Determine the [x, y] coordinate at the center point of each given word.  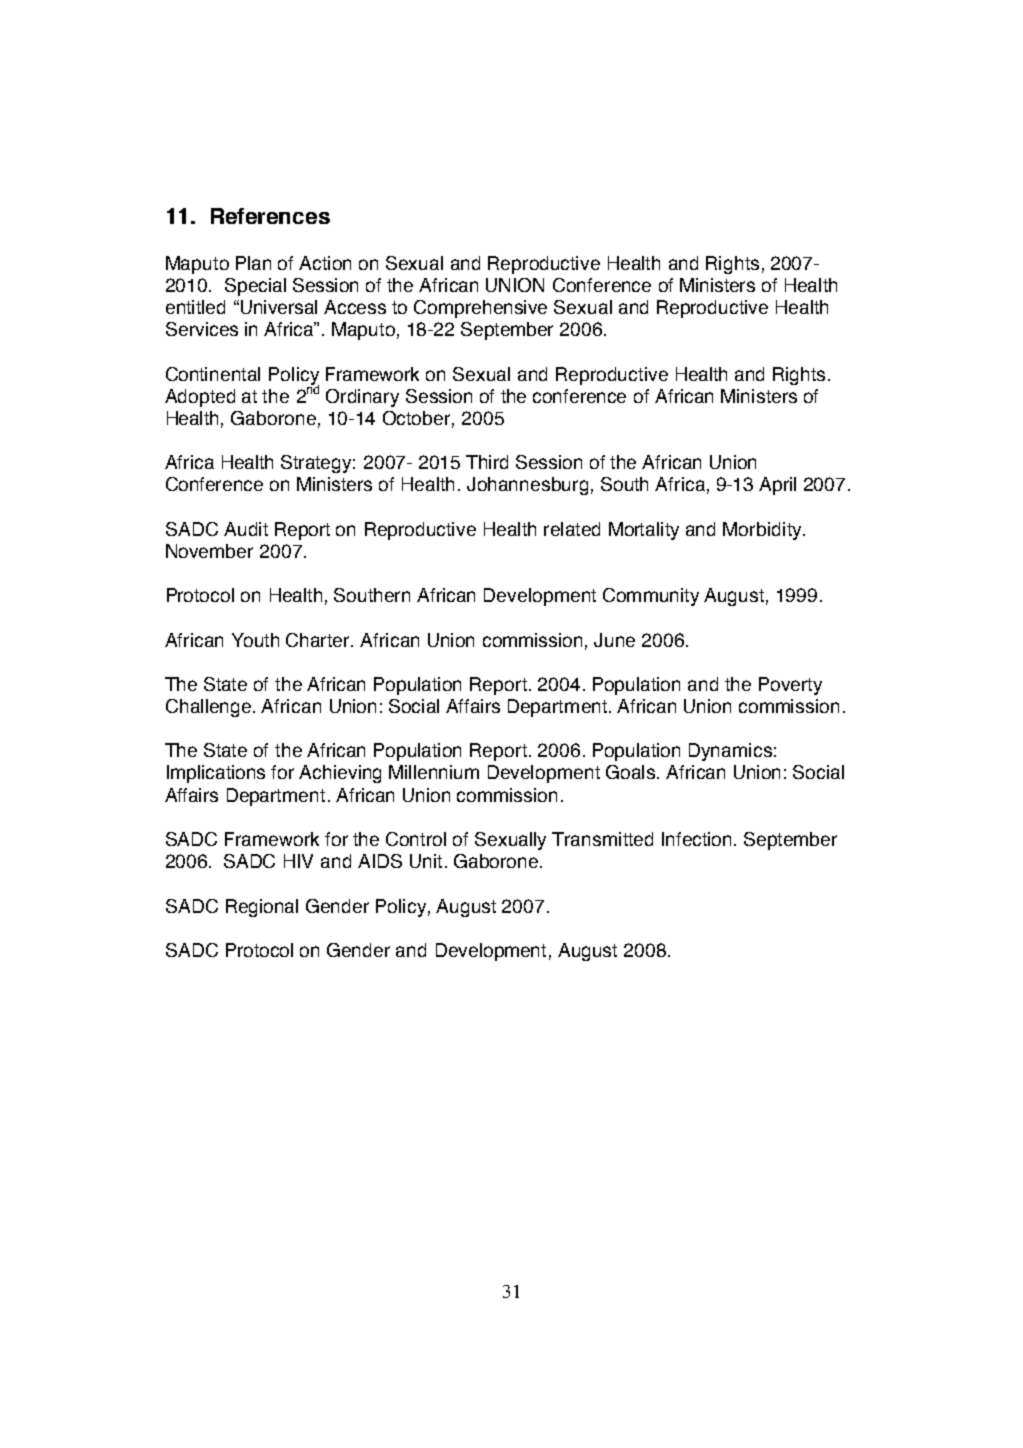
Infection [696, 839]
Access [355, 307]
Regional [262, 908]
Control [416, 839]
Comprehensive [480, 309]
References [270, 216]
